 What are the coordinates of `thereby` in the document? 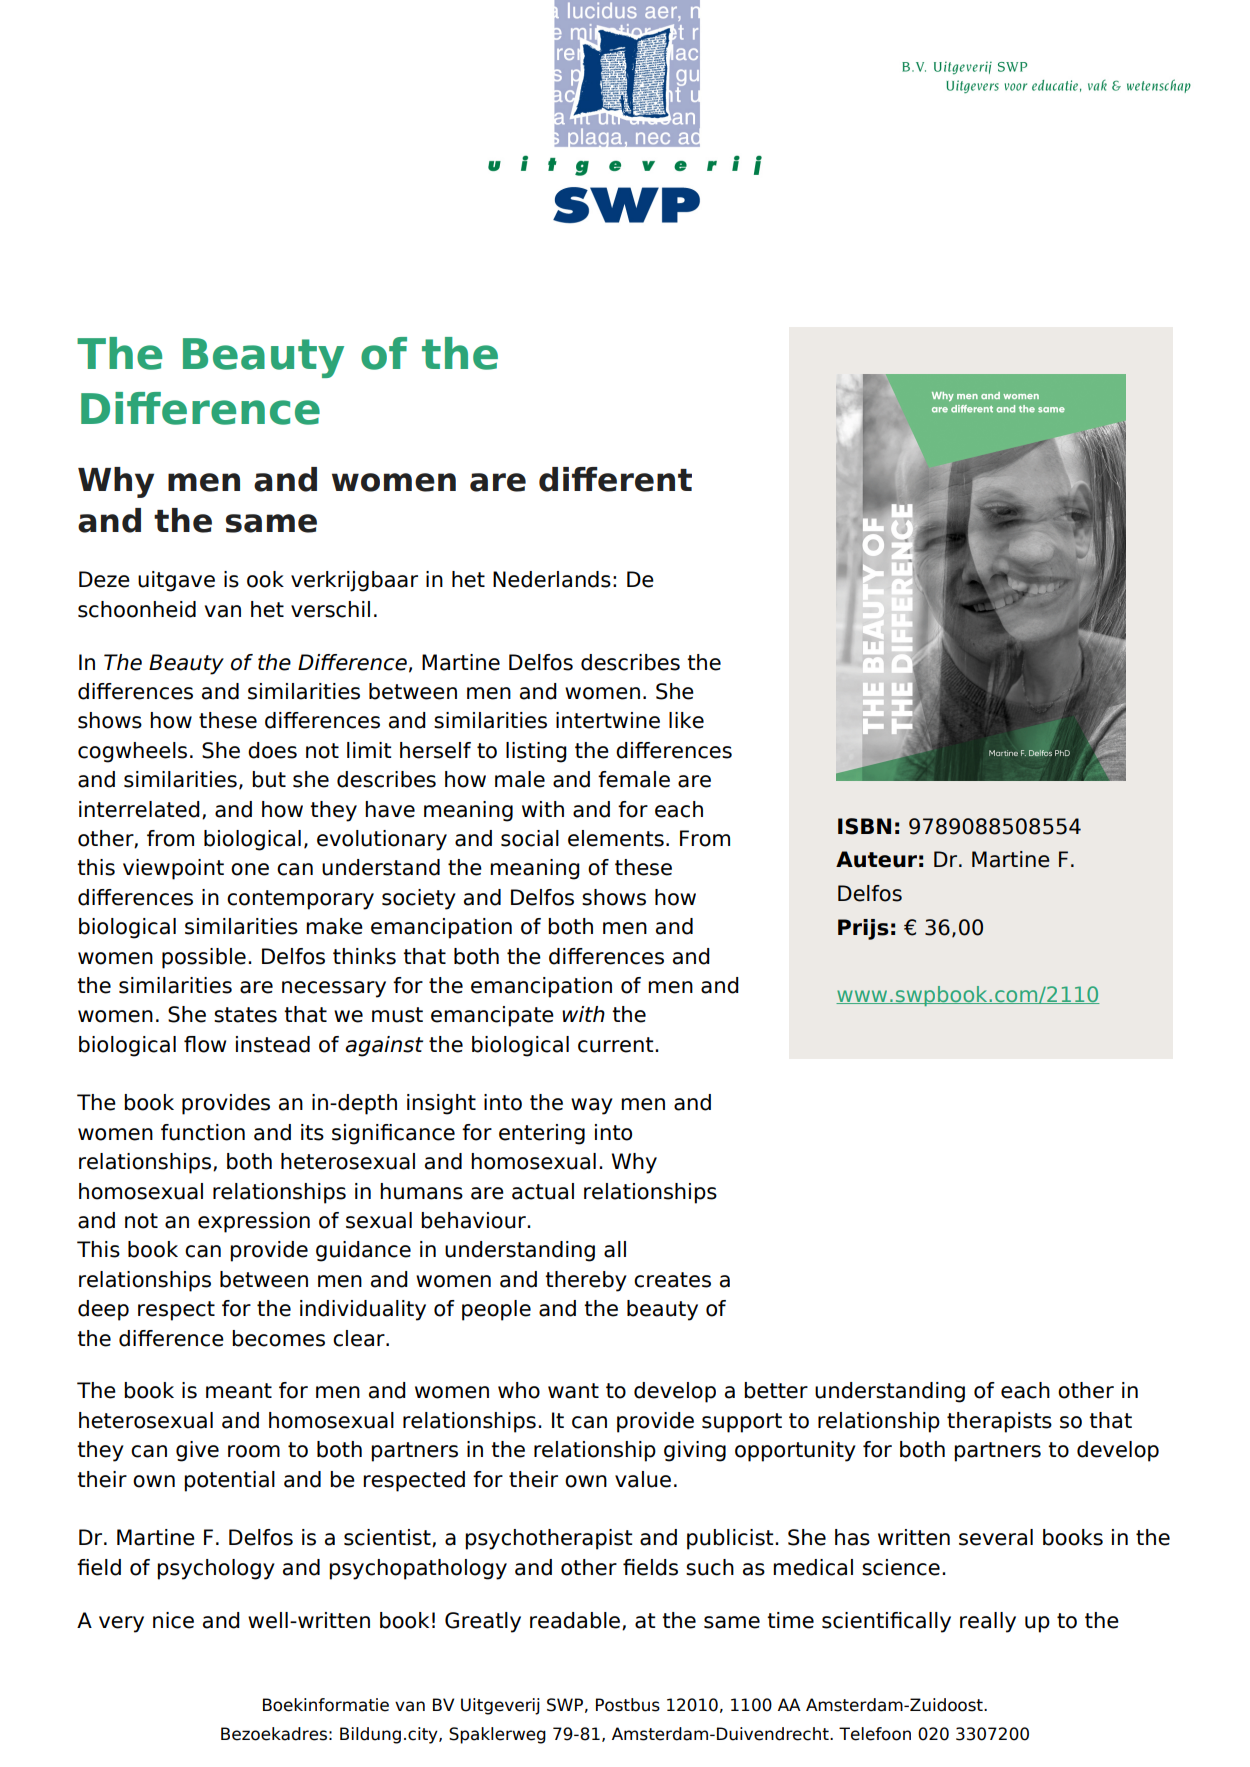 It's located at (586, 1281).
